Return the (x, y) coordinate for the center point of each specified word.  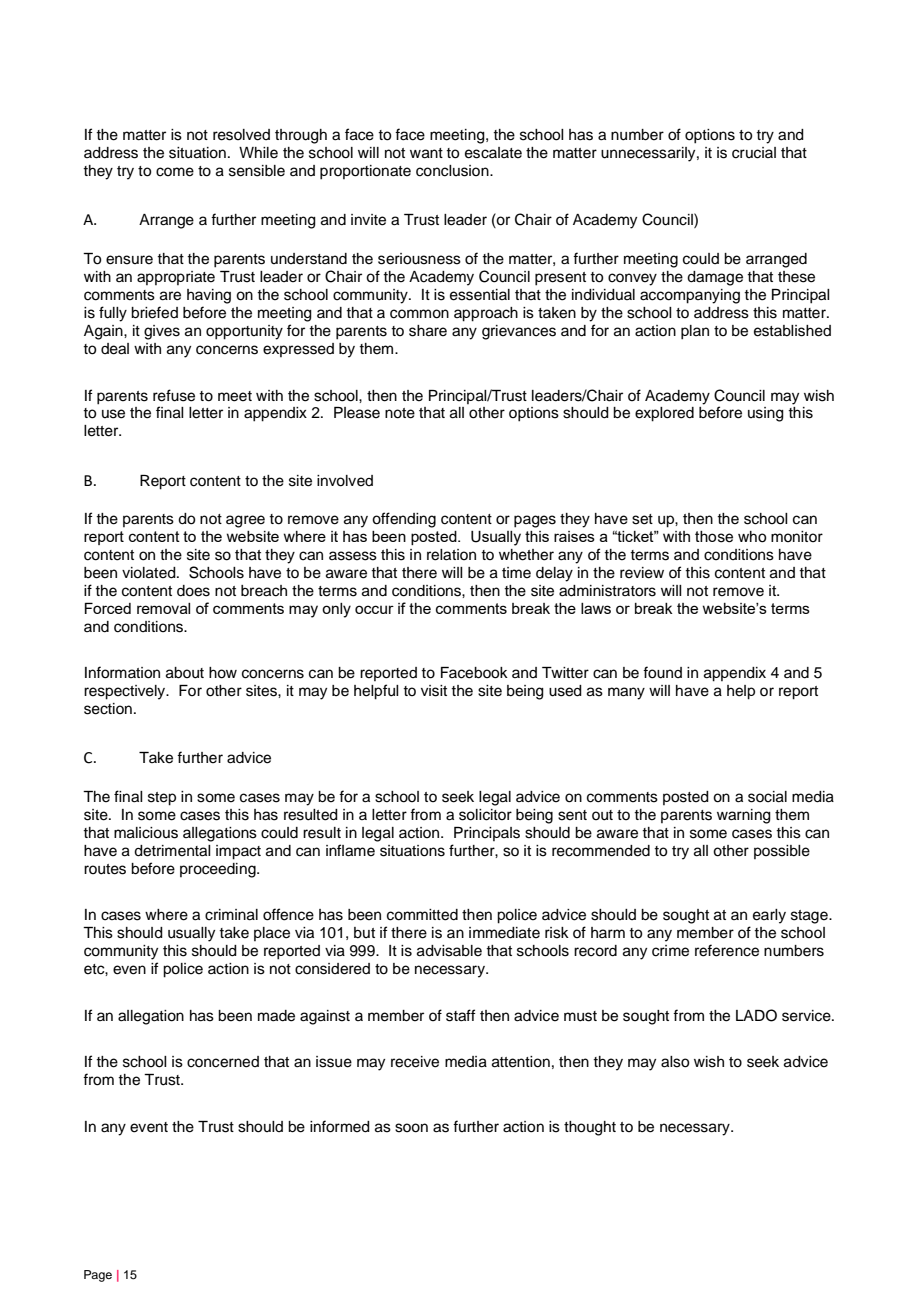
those (714, 537)
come (175, 172)
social (767, 797)
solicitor (485, 815)
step (162, 799)
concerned (223, 1062)
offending (404, 520)
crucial (754, 153)
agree (245, 521)
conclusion (453, 171)
